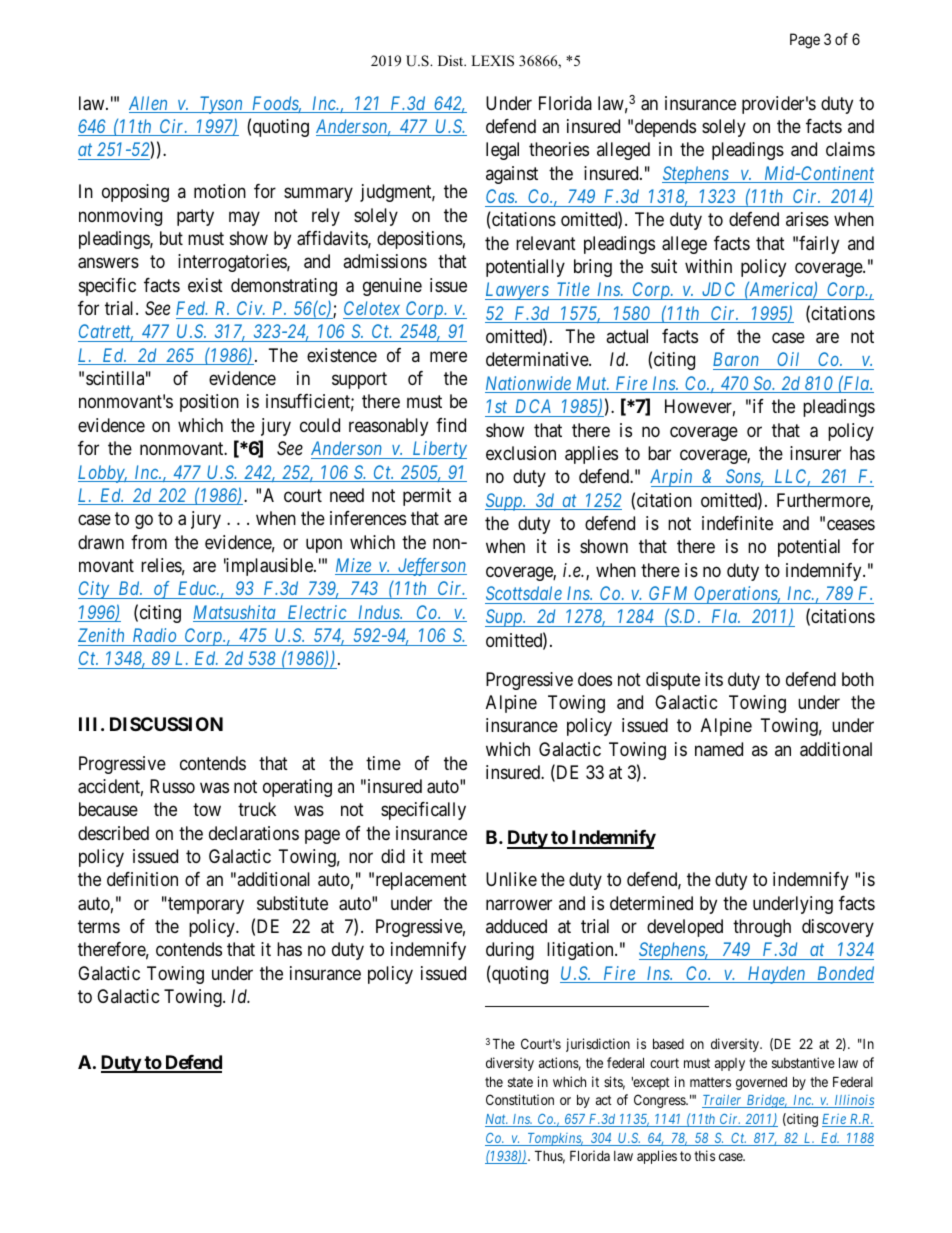  What do you see at coordinates (154, 635) in the image?
I see `Radio` at bounding box center [154, 635].
